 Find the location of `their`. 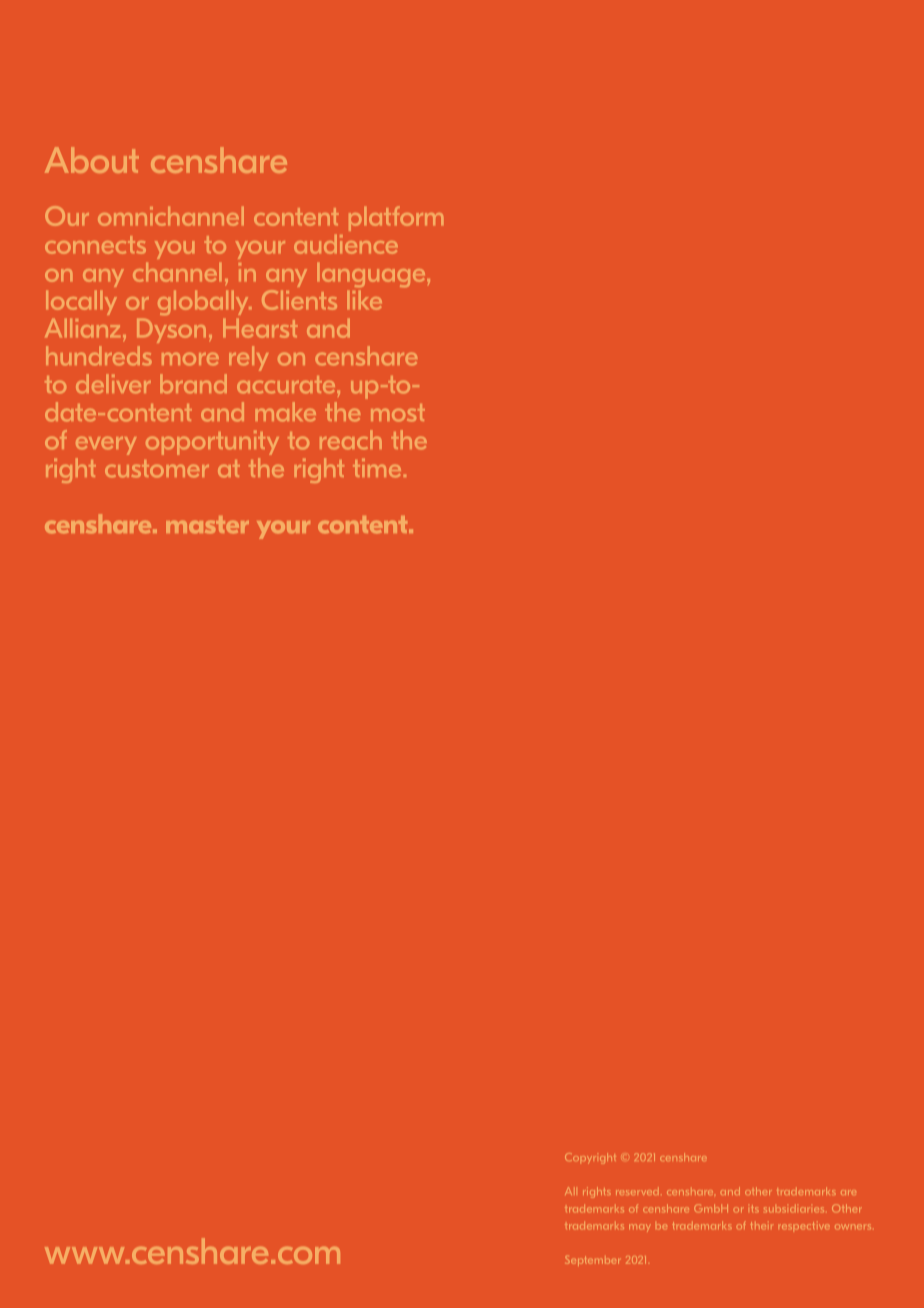

their is located at coordinates (761, 1226).
